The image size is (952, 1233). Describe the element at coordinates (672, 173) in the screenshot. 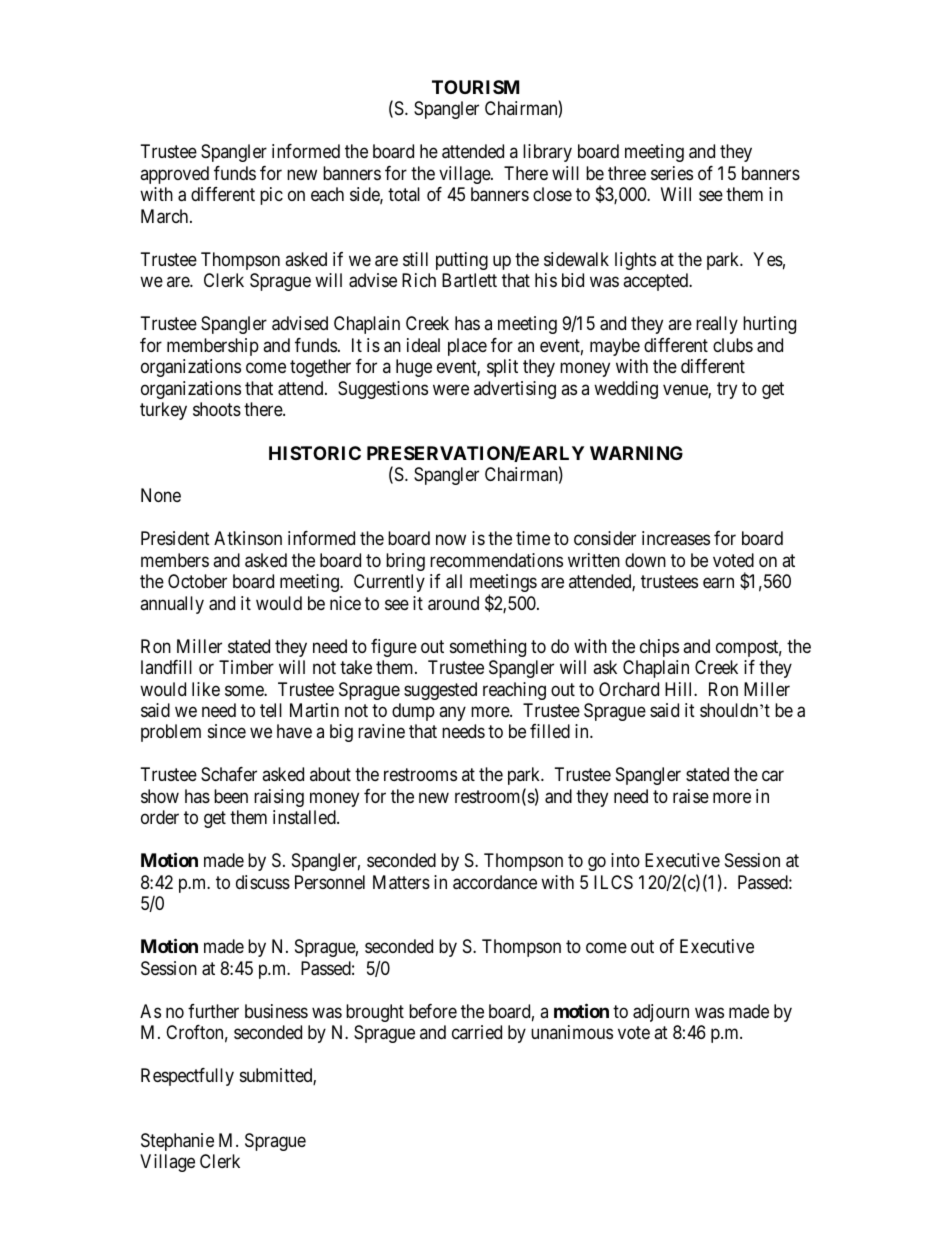

I see `series` at that location.
